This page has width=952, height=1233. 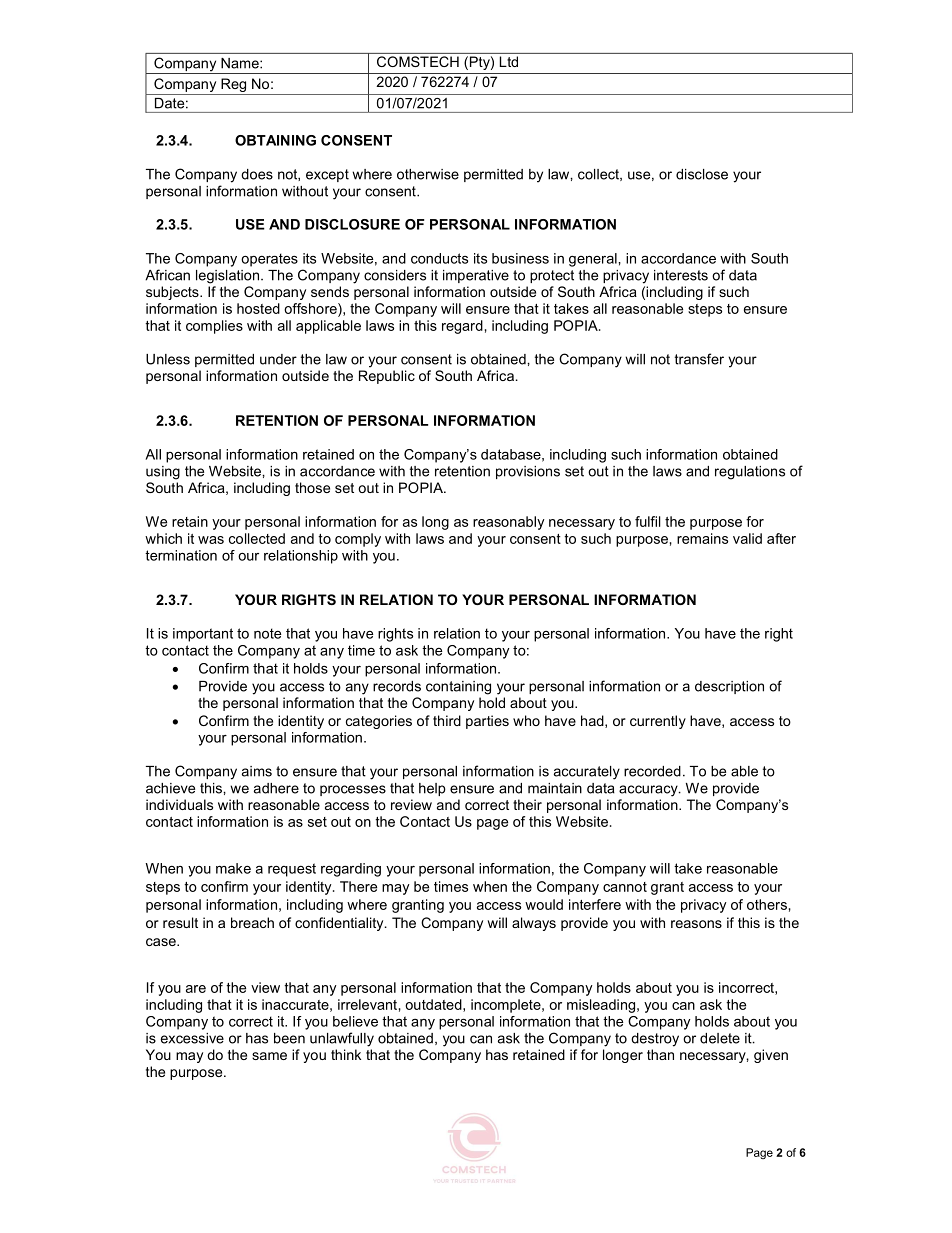 What do you see at coordinates (211, 540) in the page?
I see `was` at bounding box center [211, 540].
